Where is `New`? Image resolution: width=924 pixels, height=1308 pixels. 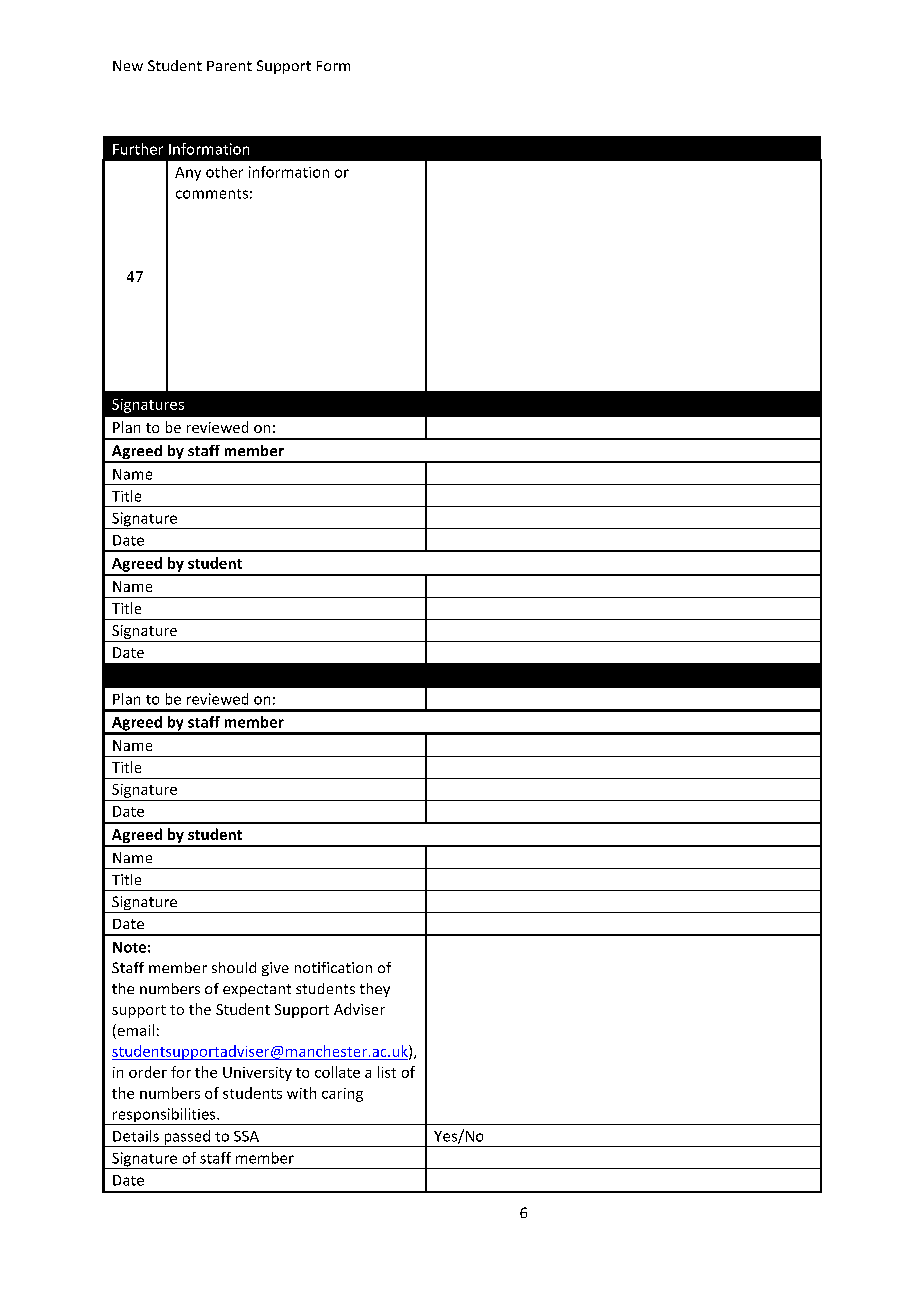
New is located at coordinates (128, 65).
